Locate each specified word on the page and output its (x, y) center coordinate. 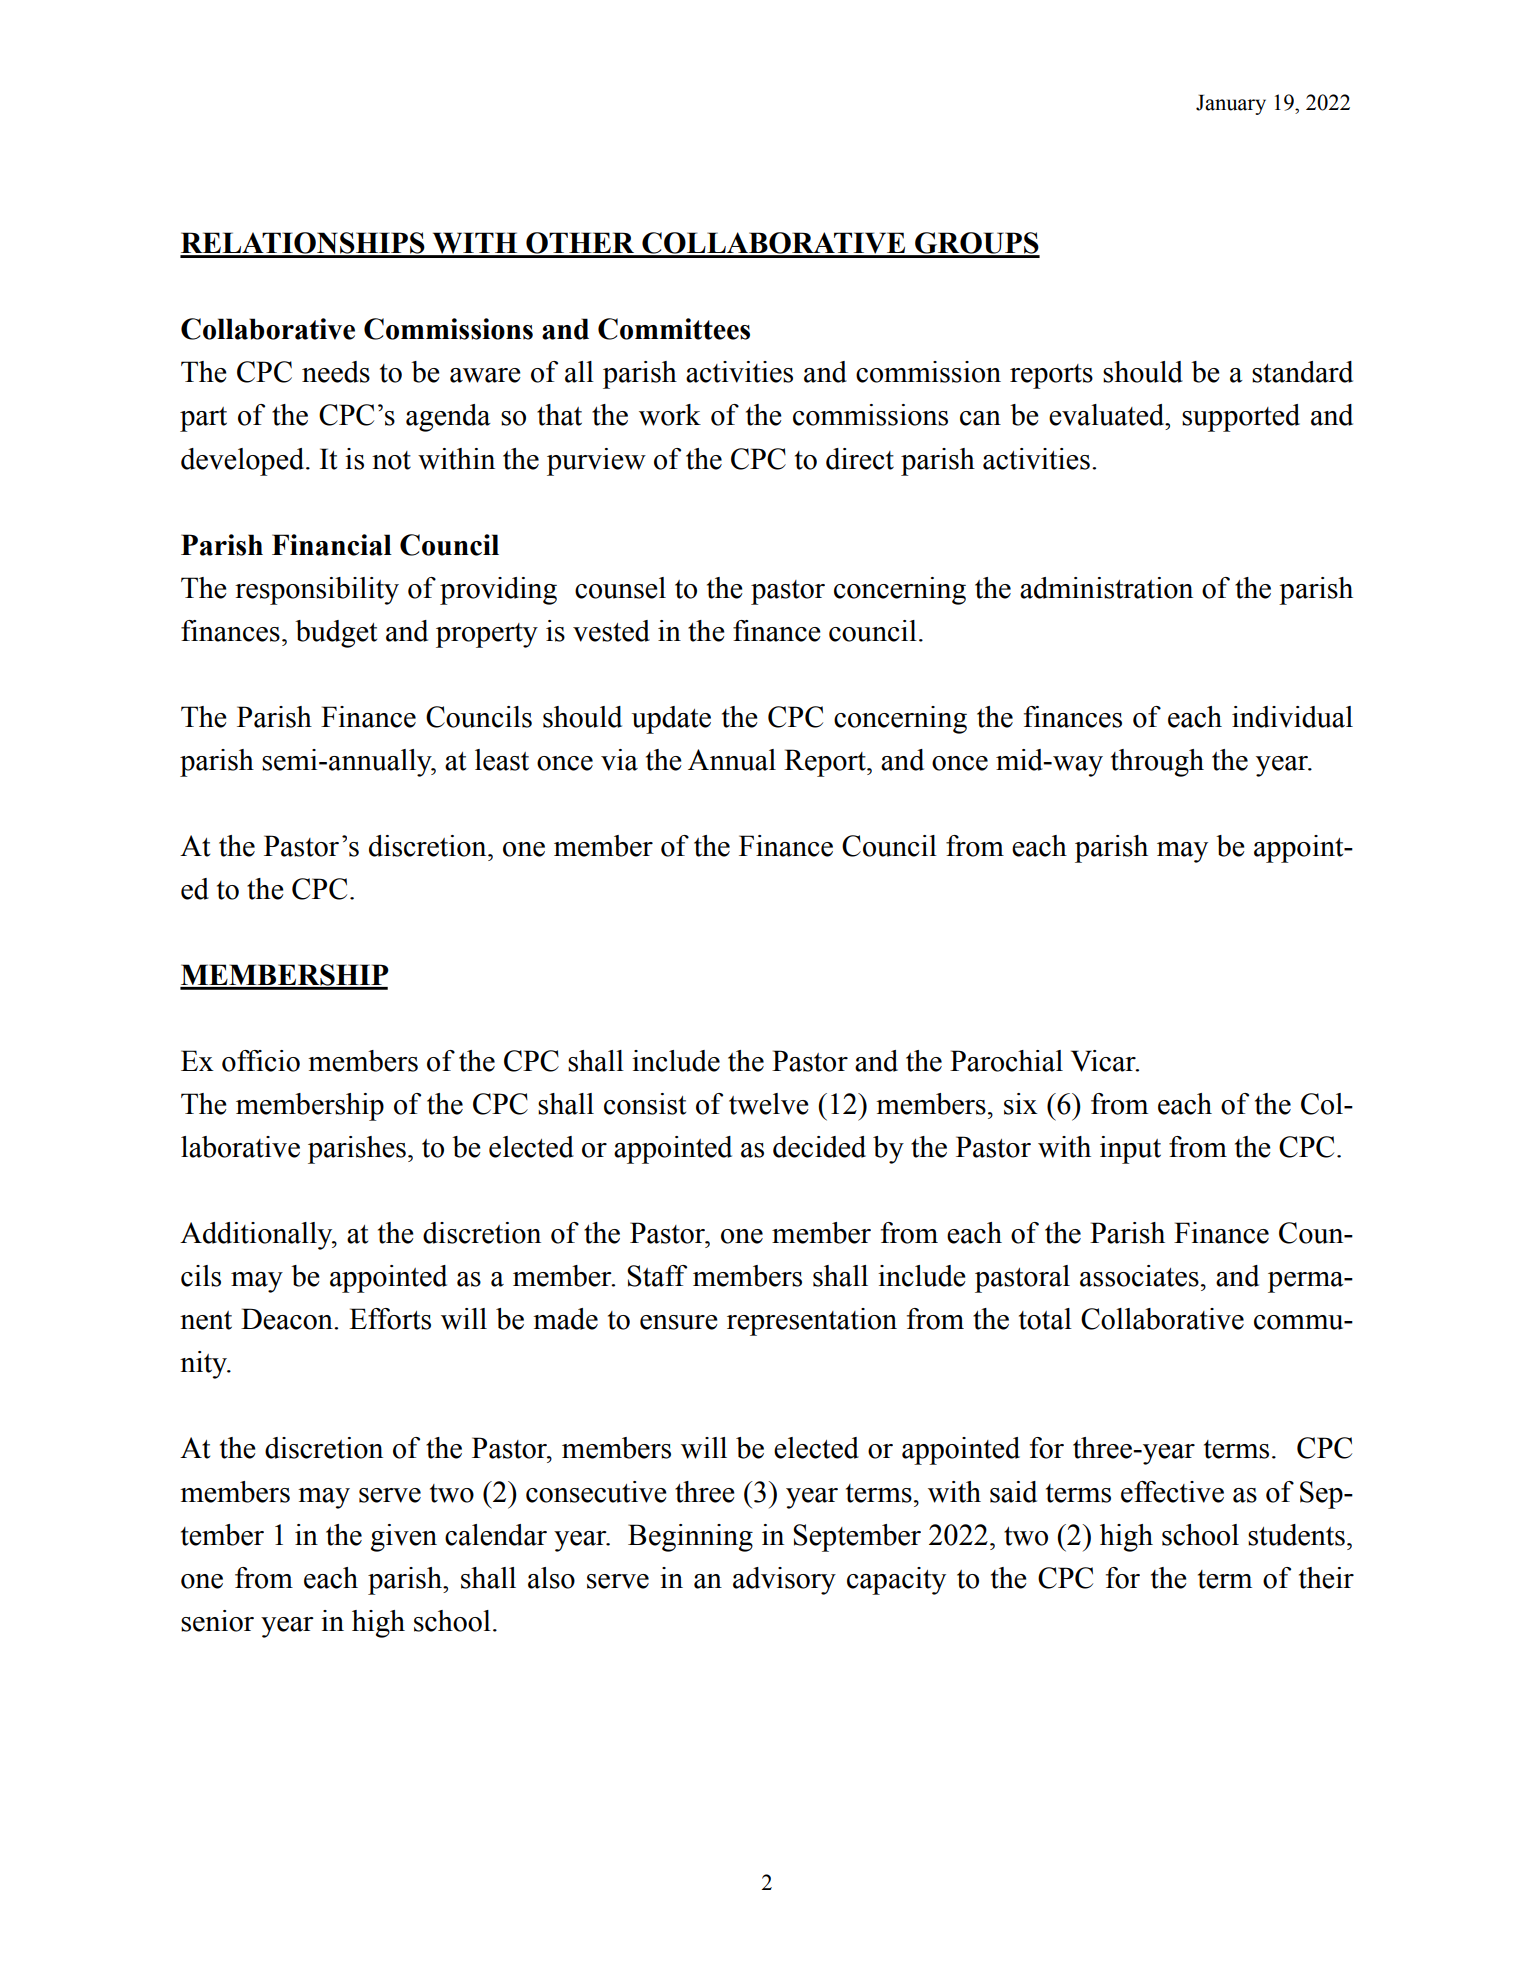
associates (1139, 1276)
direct (860, 459)
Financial (332, 545)
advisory (784, 1581)
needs (336, 372)
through (1157, 763)
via (619, 760)
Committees (674, 329)
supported (1241, 418)
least (502, 760)
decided (819, 1147)
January (1231, 105)
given (404, 1538)
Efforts (390, 1319)
